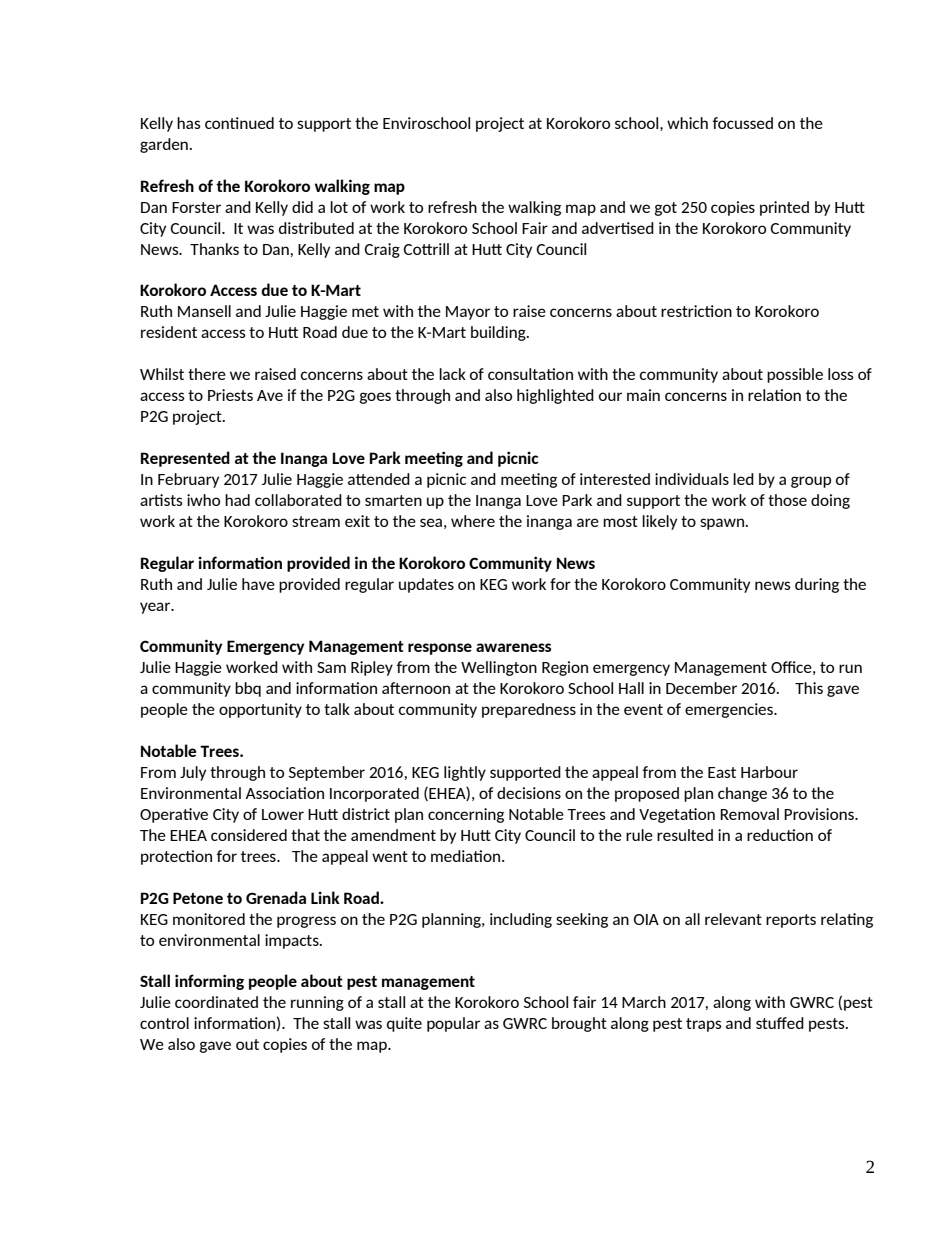 The width and height of the screenshot is (952, 1233). What do you see at coordinates (216, 1002) in the screenshot?
I see `coordinated` at bounding box center [216, 1002].
